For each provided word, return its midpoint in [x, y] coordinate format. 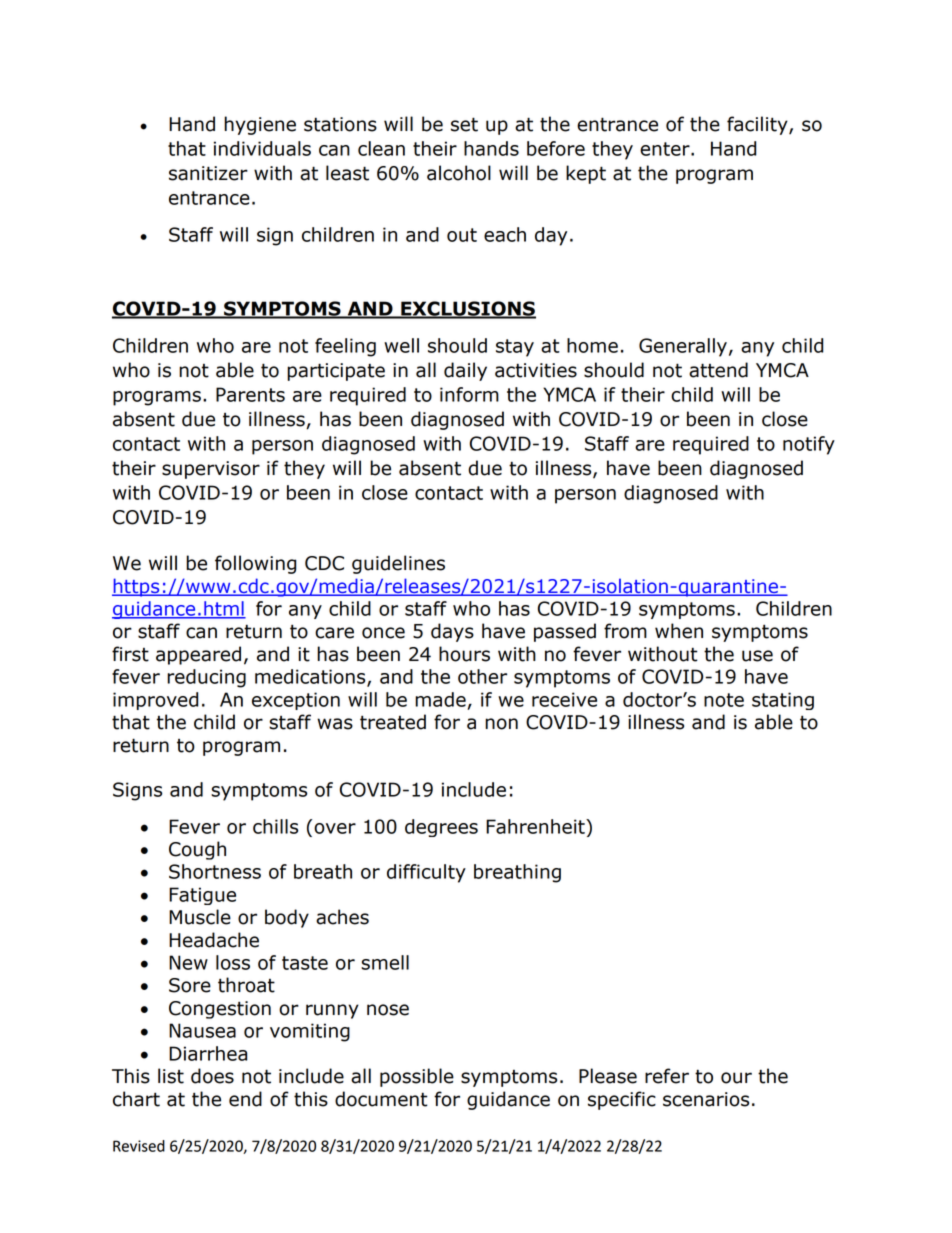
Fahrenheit [536, 826]
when [679, 631]
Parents [250, 394]
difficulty [426, 873]
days [452, 632]
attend [718, 370]
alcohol [459, 173]
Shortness [215, 871]
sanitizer [208, 173]
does [212, 1076]
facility [758, 125]
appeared [198, 655]
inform [469, 394]
